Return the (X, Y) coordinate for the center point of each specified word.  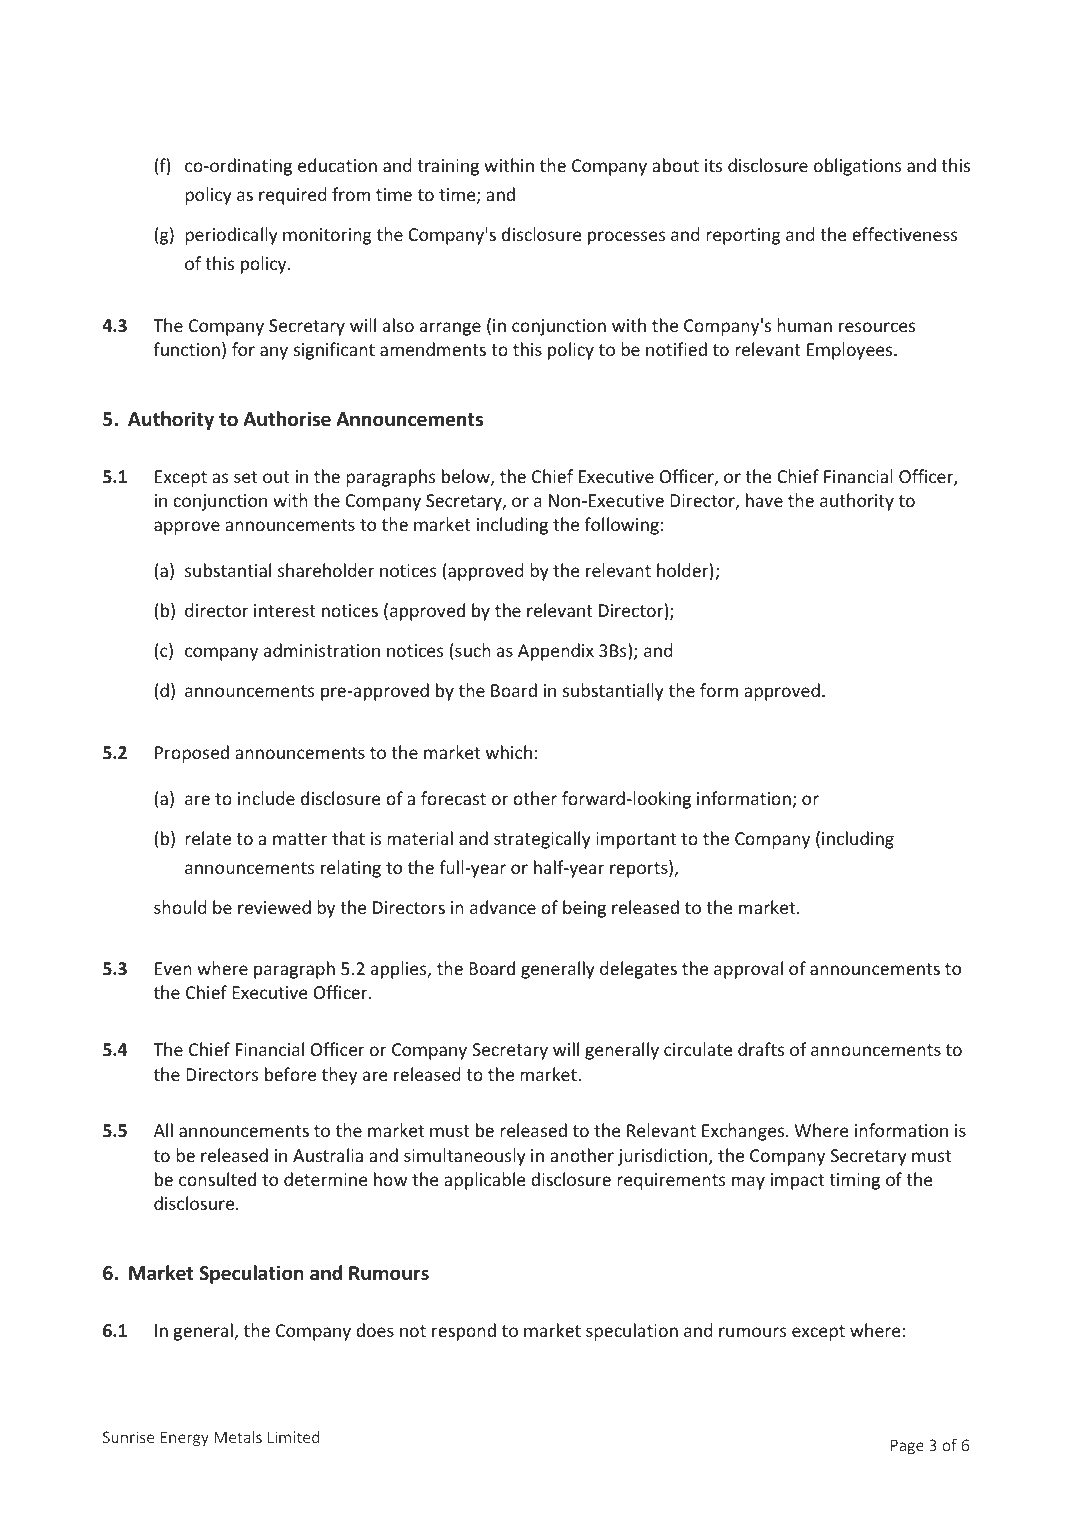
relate (208, 838)
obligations (858, 167)
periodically (231, 236)
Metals (238, 1437)
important (636, 840)
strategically (542, 840)
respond (464, 1332)
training (448, 167)
